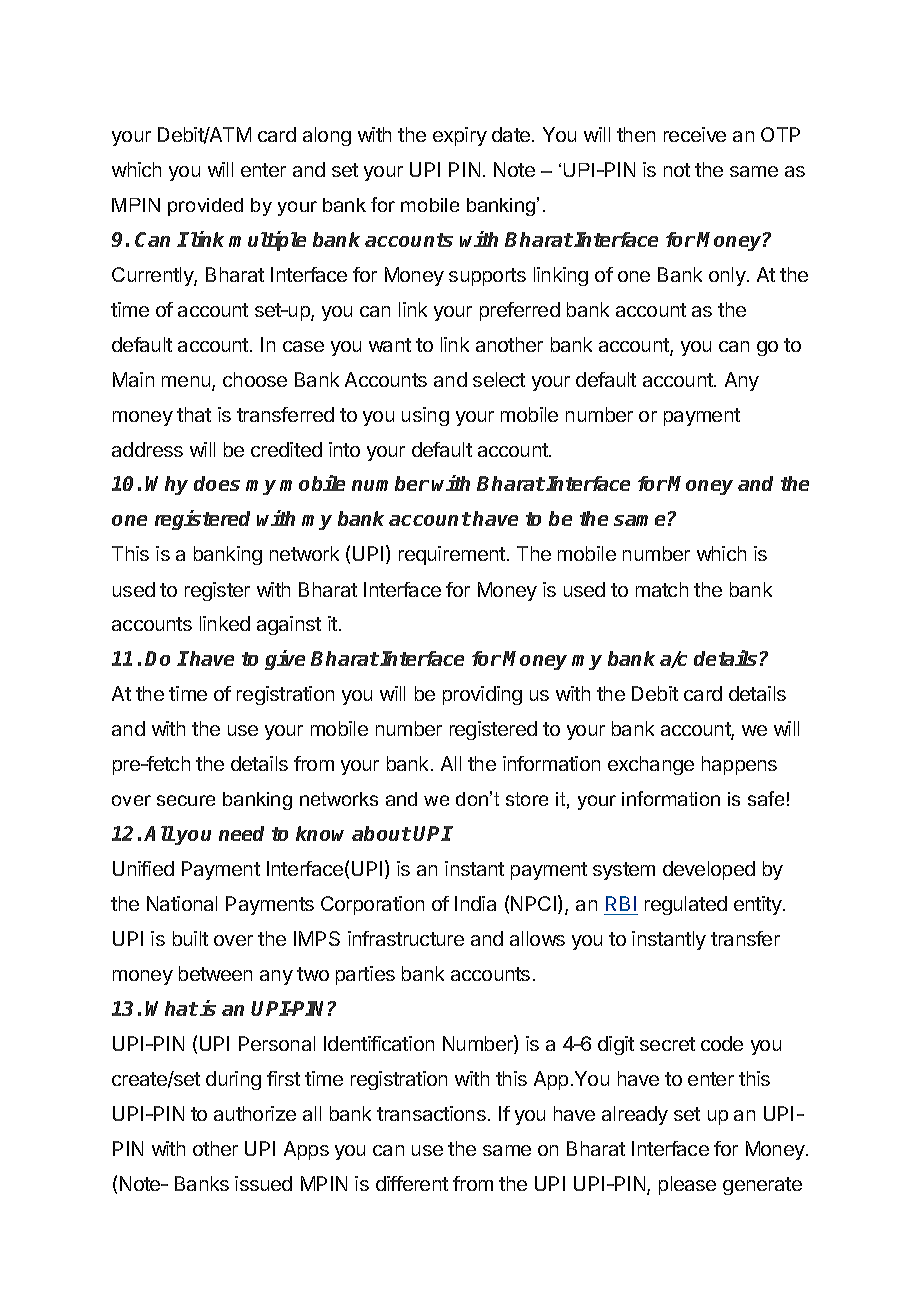 The height and width of the screenshot is (1308, 924). Describe the element at coordinates (194, 414) in the screenshot. I see `that` at that location.
